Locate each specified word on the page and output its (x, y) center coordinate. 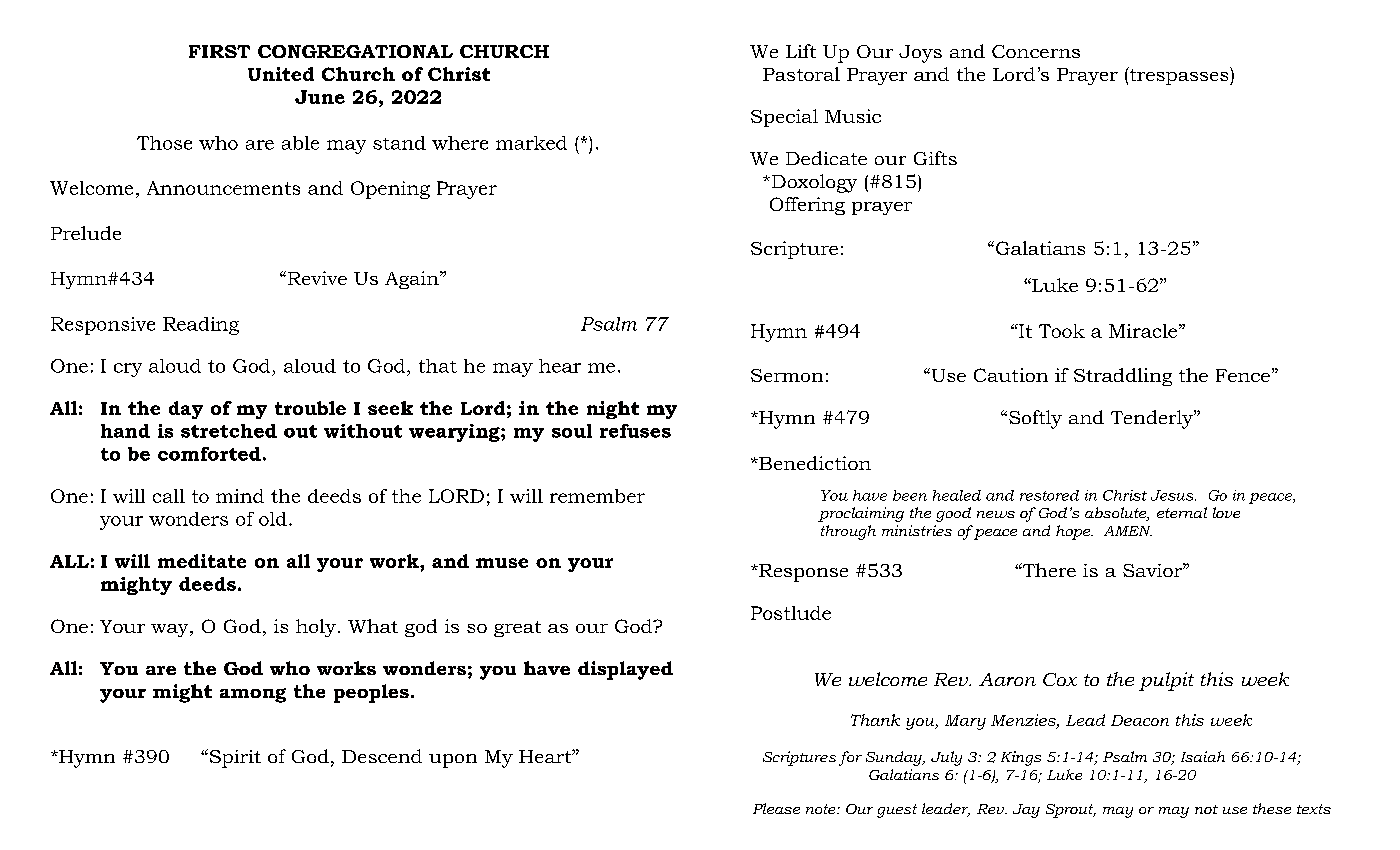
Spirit (234, 758)
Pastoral (801, 74)
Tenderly (1153, 419)
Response (802, 573)
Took (1062, 331)
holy (316, 628)
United (281, 74)
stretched (229, 431)
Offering (807, 206)
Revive (316, 278)
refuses (635, 431)
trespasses (1179, 76)
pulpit (1166, 681)
